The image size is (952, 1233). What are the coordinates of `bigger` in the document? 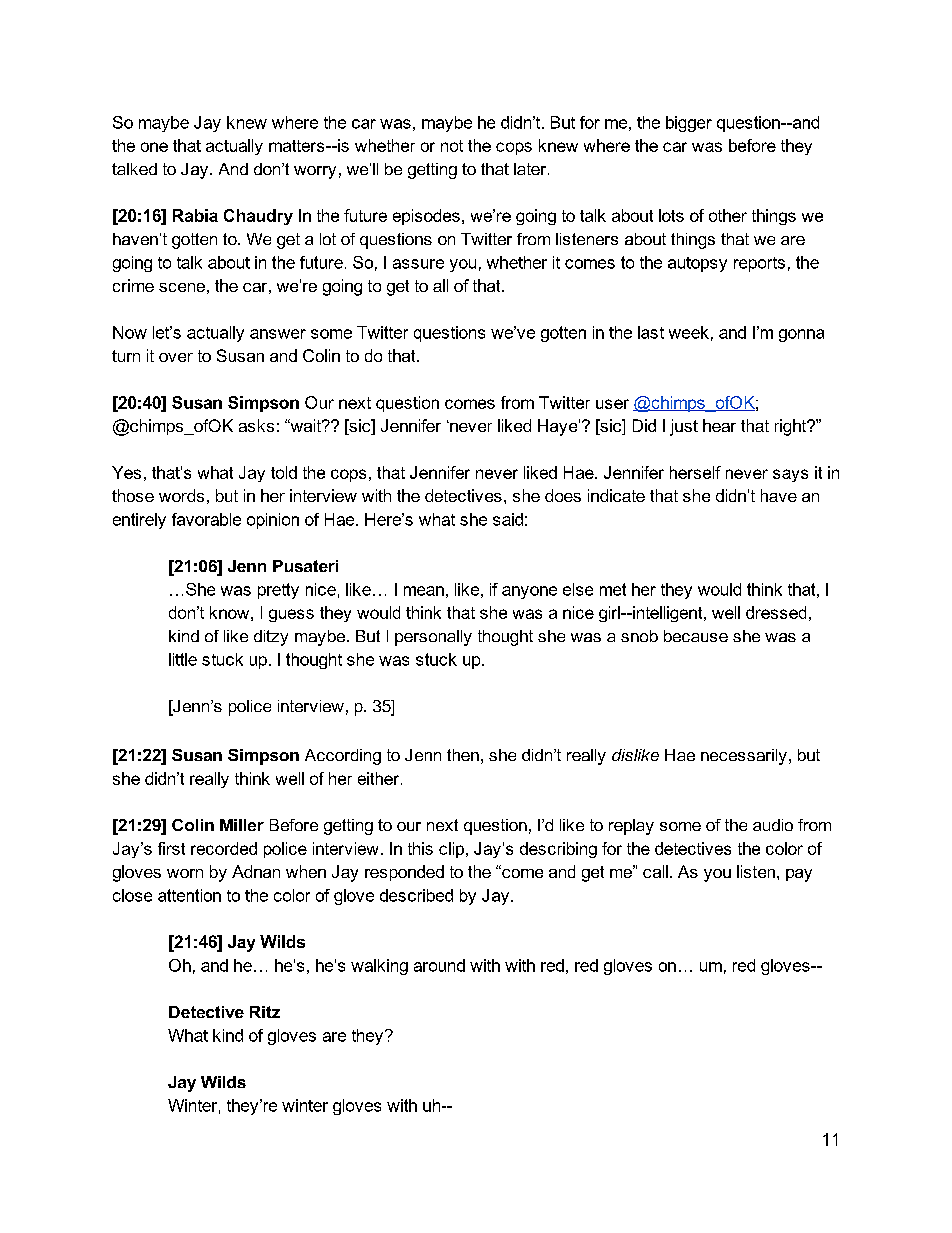 It's located at (689, 124).
